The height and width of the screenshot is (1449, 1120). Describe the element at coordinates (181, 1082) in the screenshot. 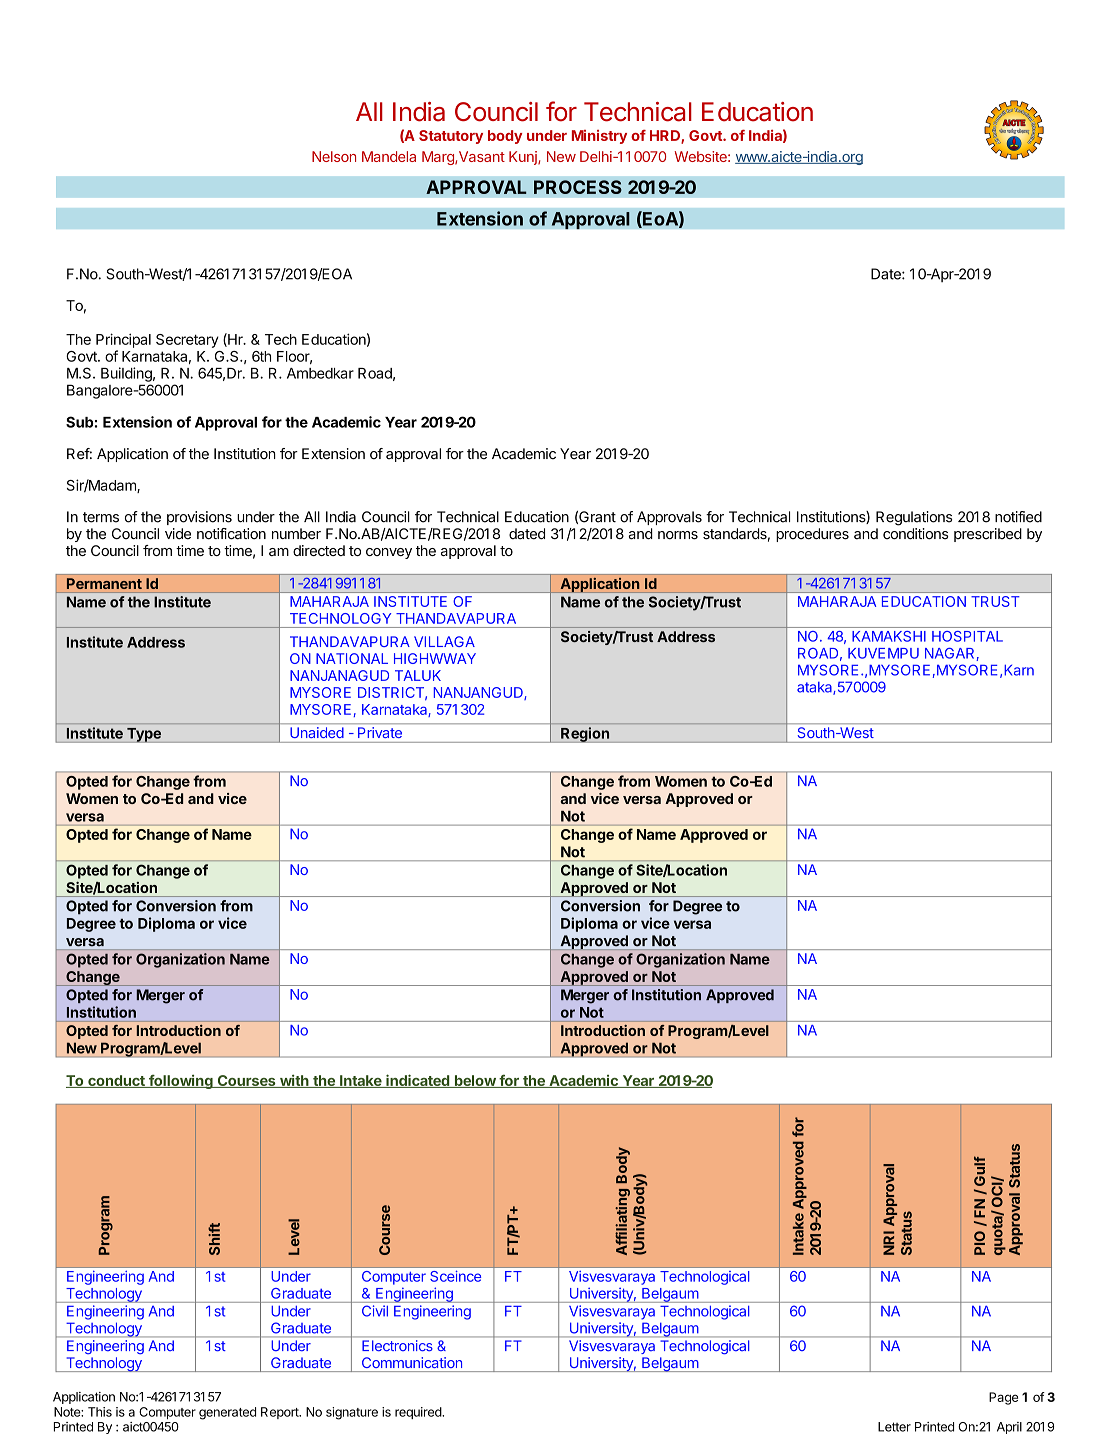

I see `following` at that location.
